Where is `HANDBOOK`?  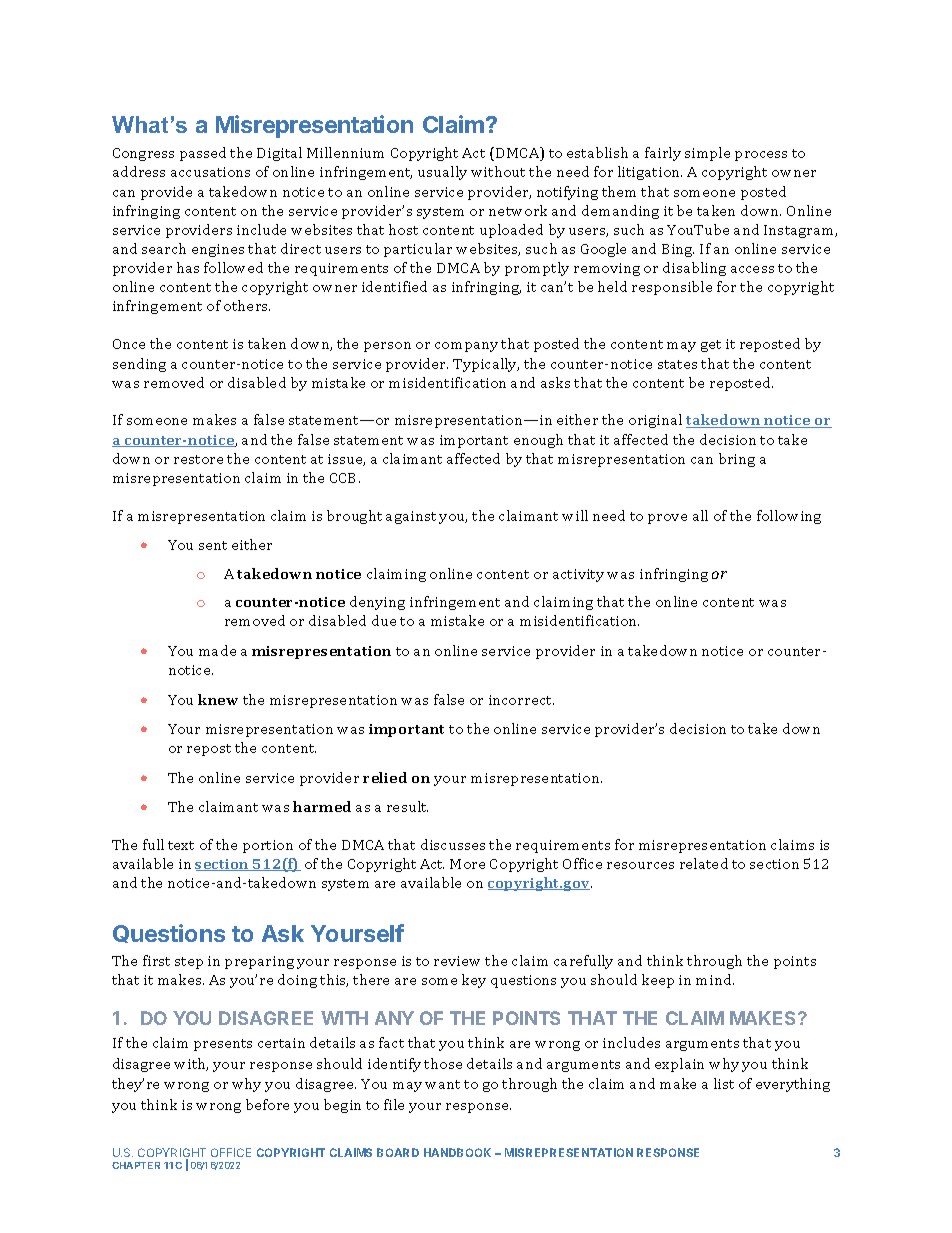
HANDBOOK is located at coordinates (457, 1152).
